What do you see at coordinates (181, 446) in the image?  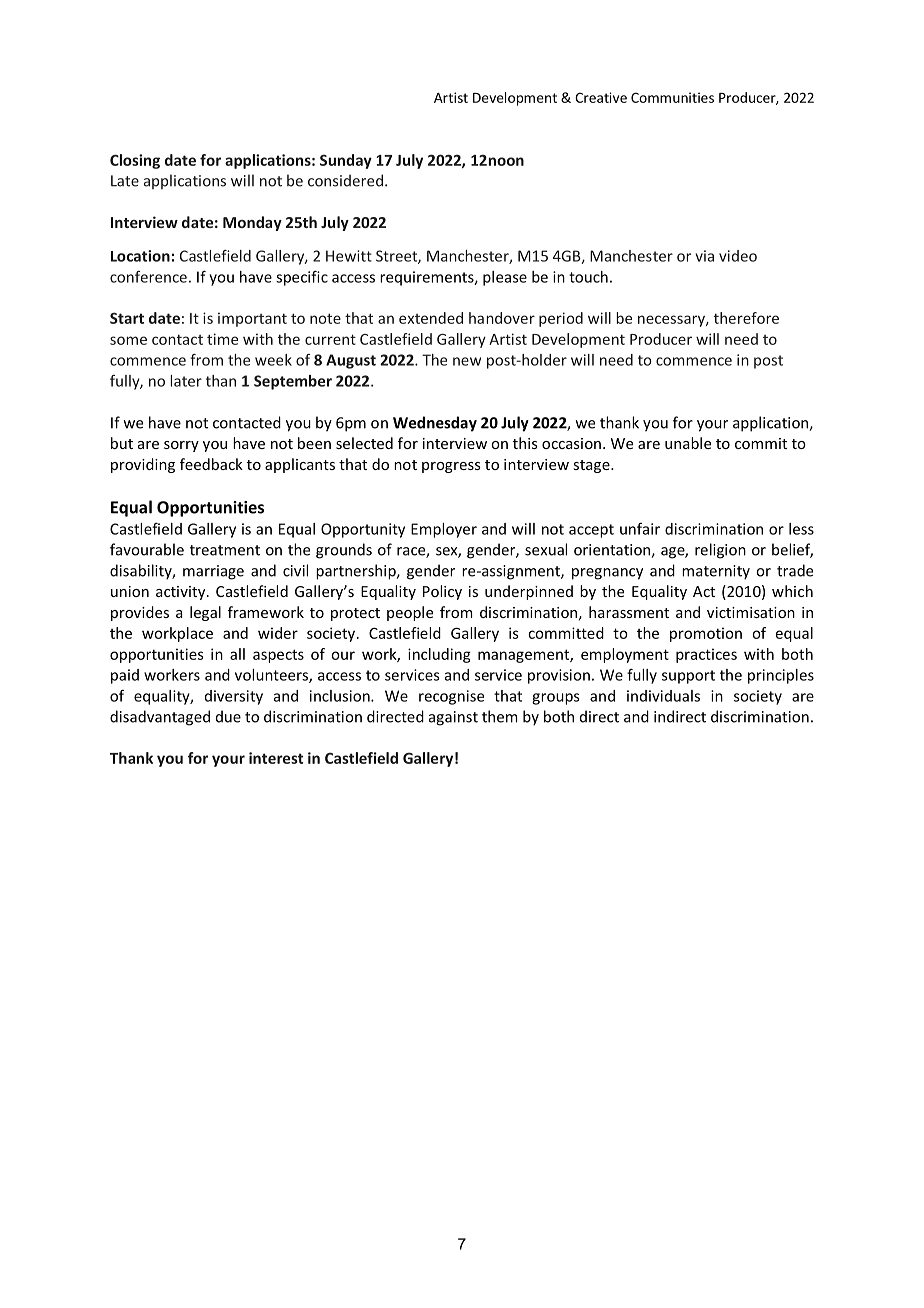 I see `sorry` at bounding box center [181, 446].
